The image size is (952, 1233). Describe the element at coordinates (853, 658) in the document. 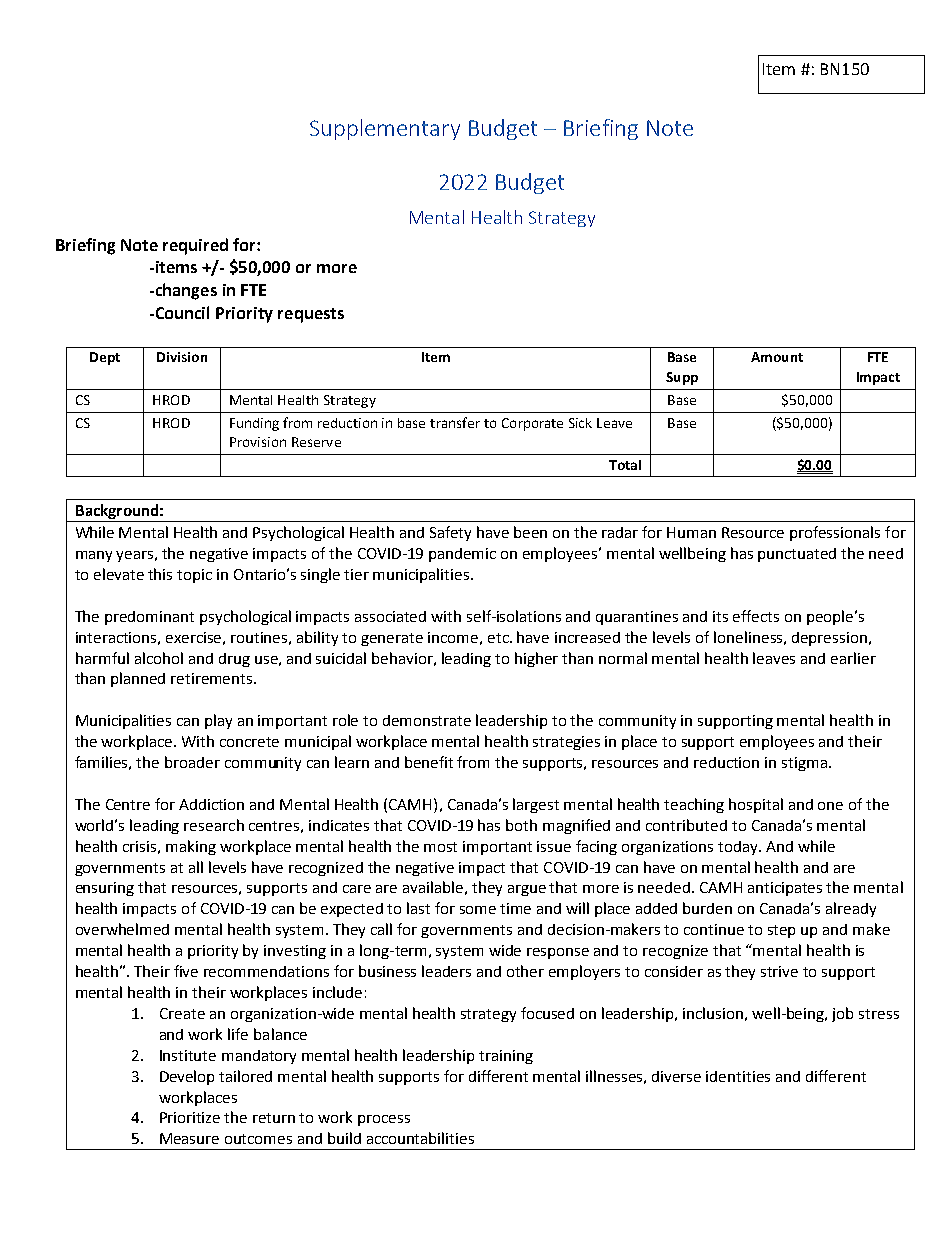

I see `earlier` at that location.
